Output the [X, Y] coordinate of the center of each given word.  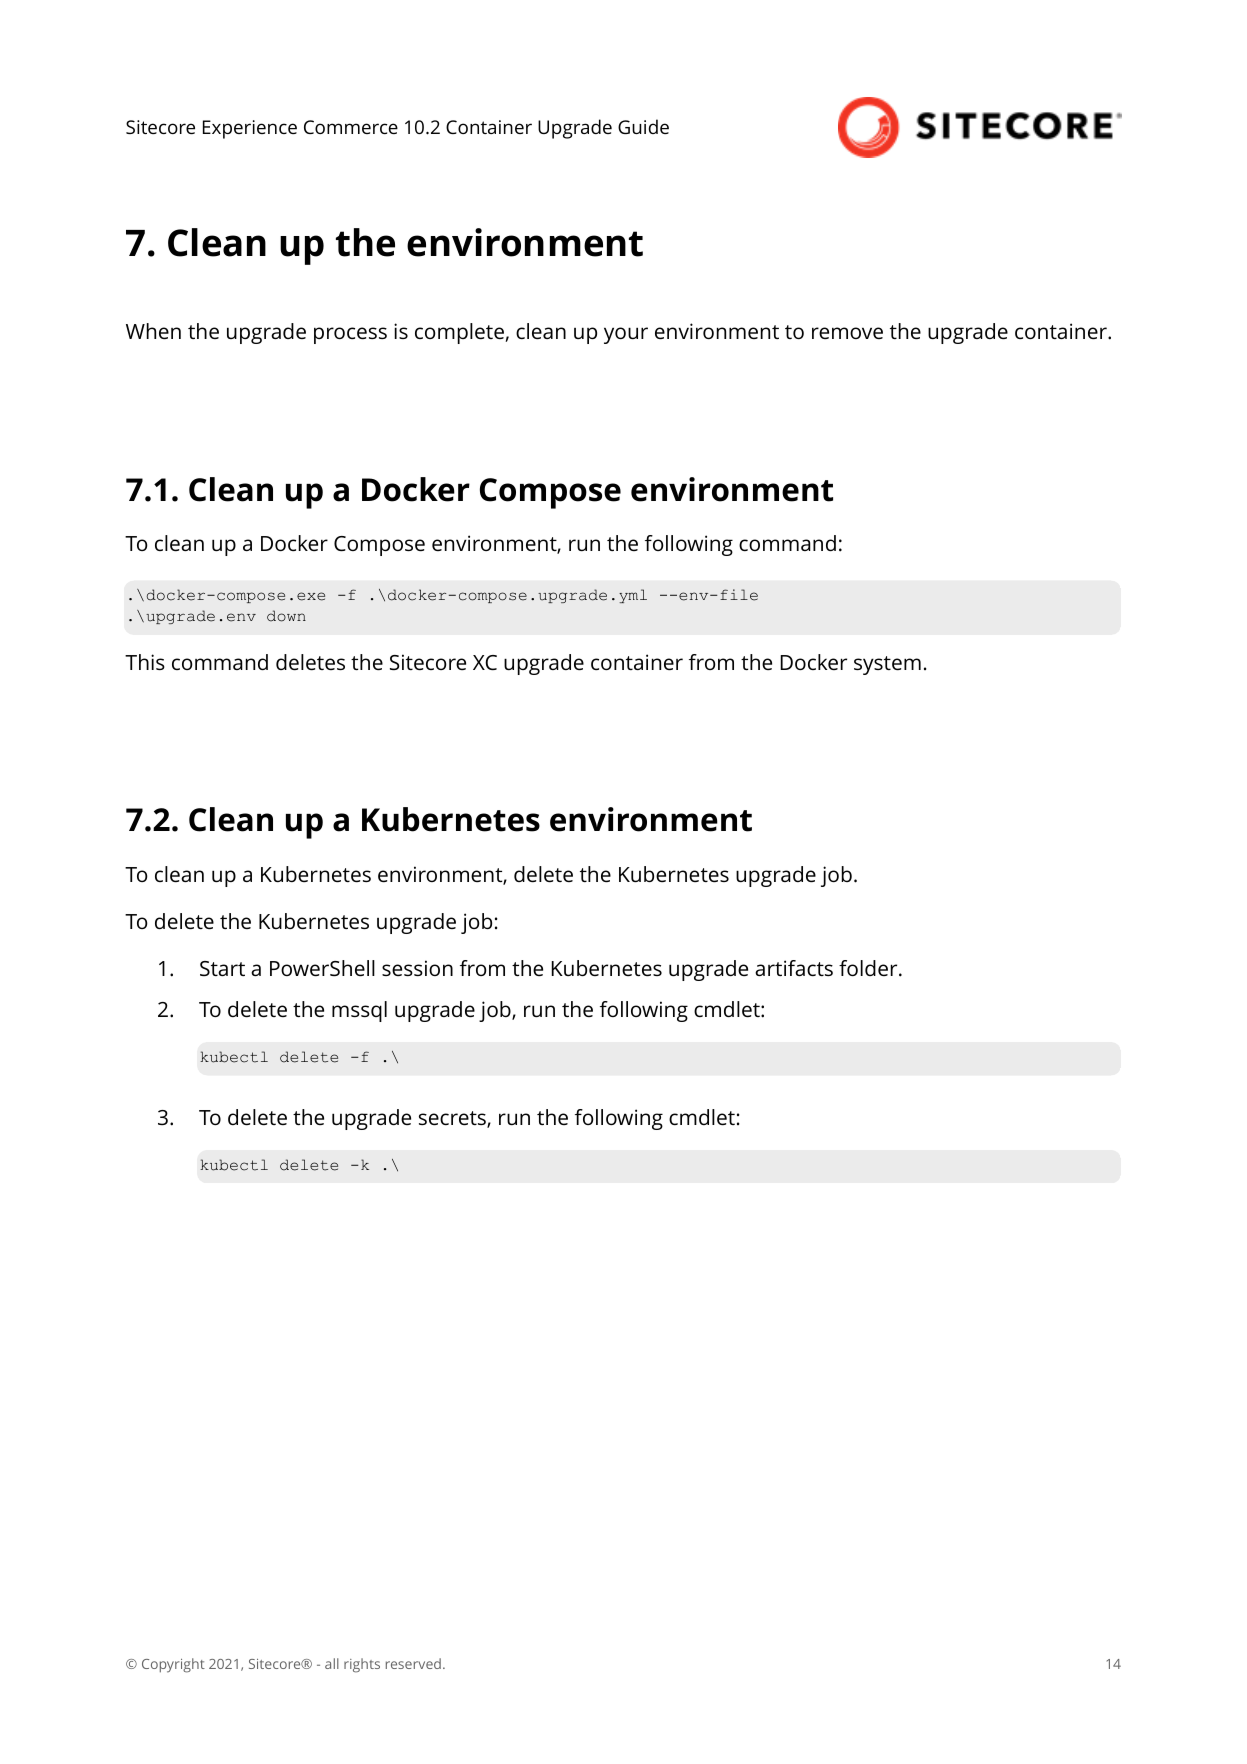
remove [847, 333]
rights [362, 1665]
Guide [643, 126]
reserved [413, 1663]
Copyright [173, 1665]
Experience [250, 129]
